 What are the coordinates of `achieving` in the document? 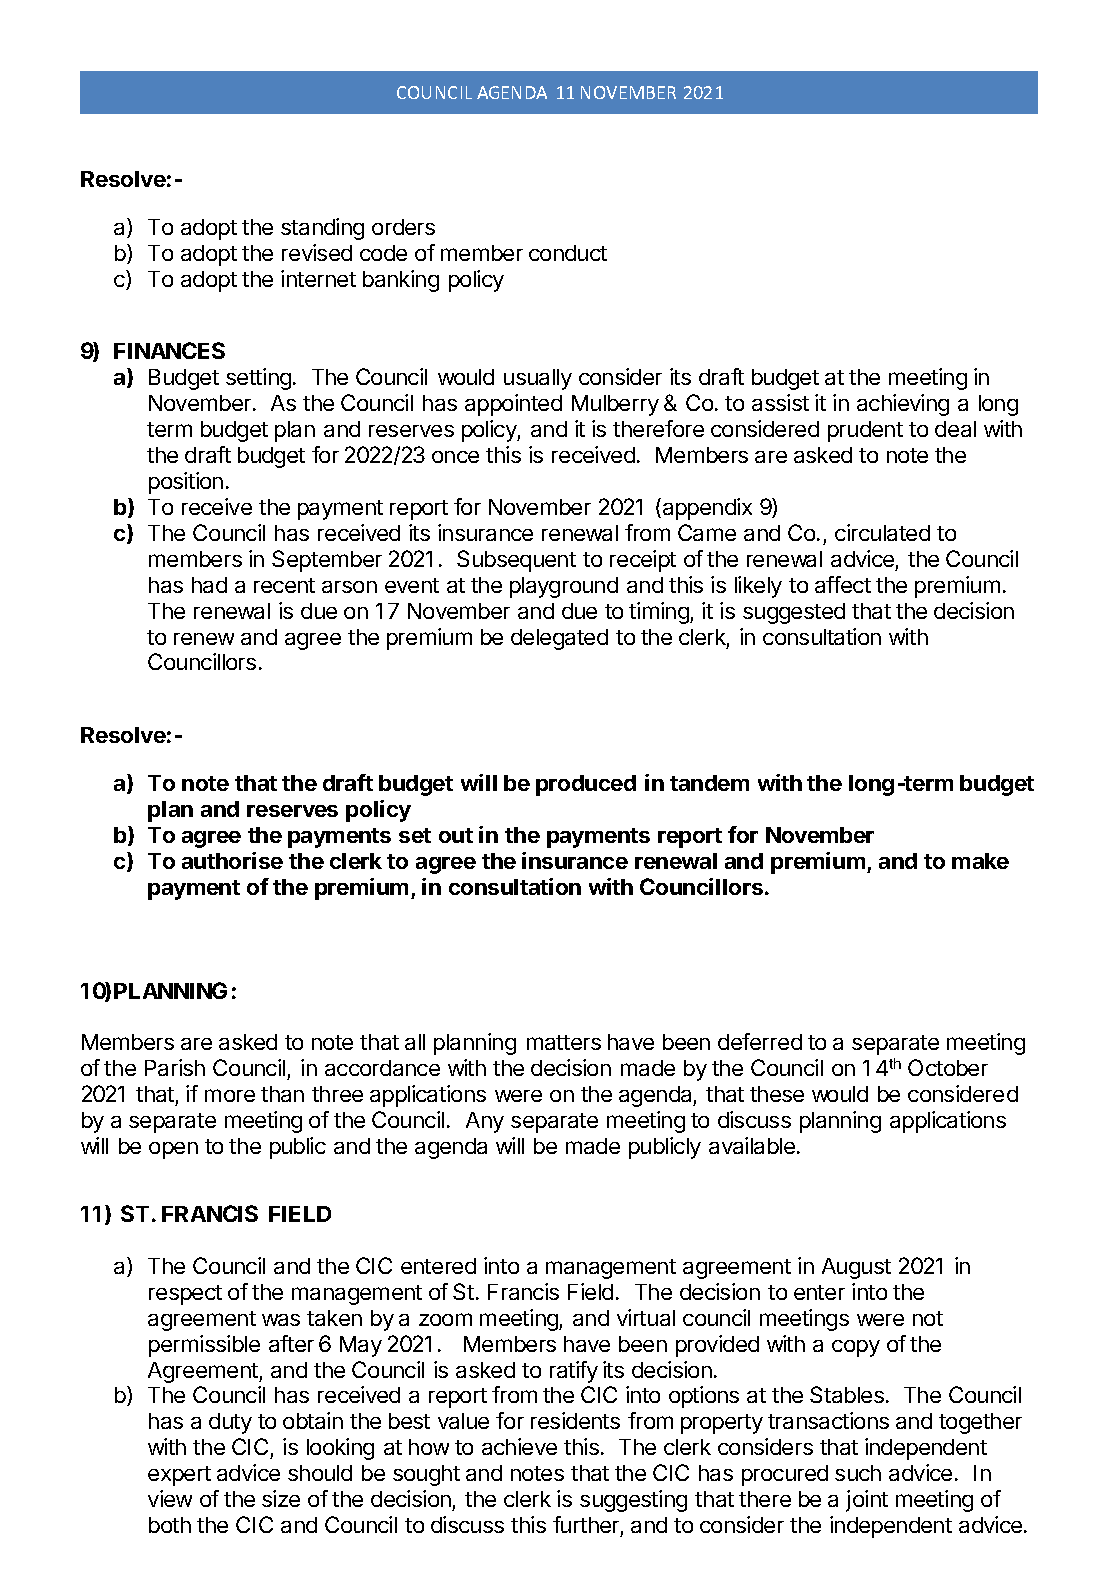 It's located at (903, 405).
